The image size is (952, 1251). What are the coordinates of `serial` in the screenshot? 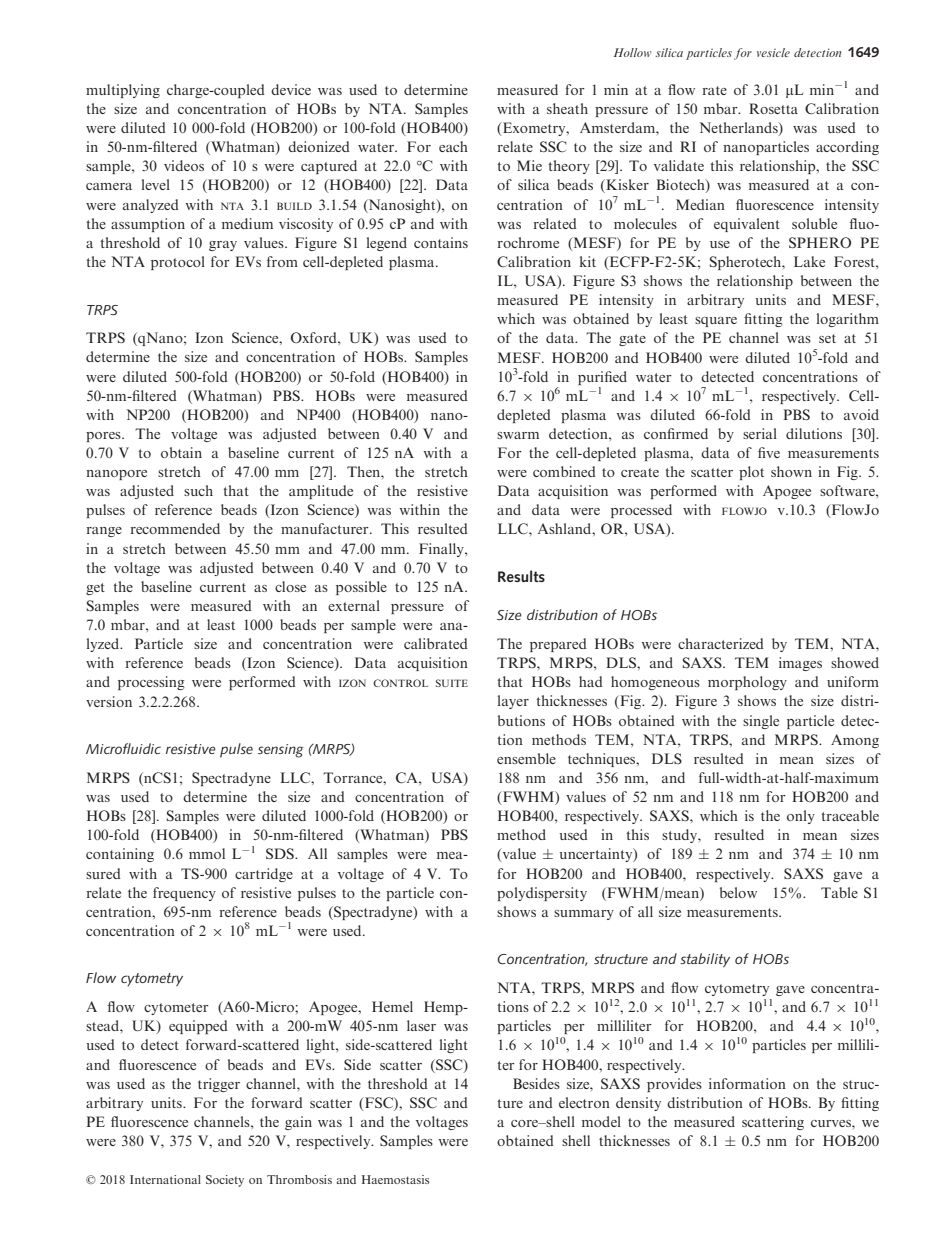 It's located at (760, 433).
